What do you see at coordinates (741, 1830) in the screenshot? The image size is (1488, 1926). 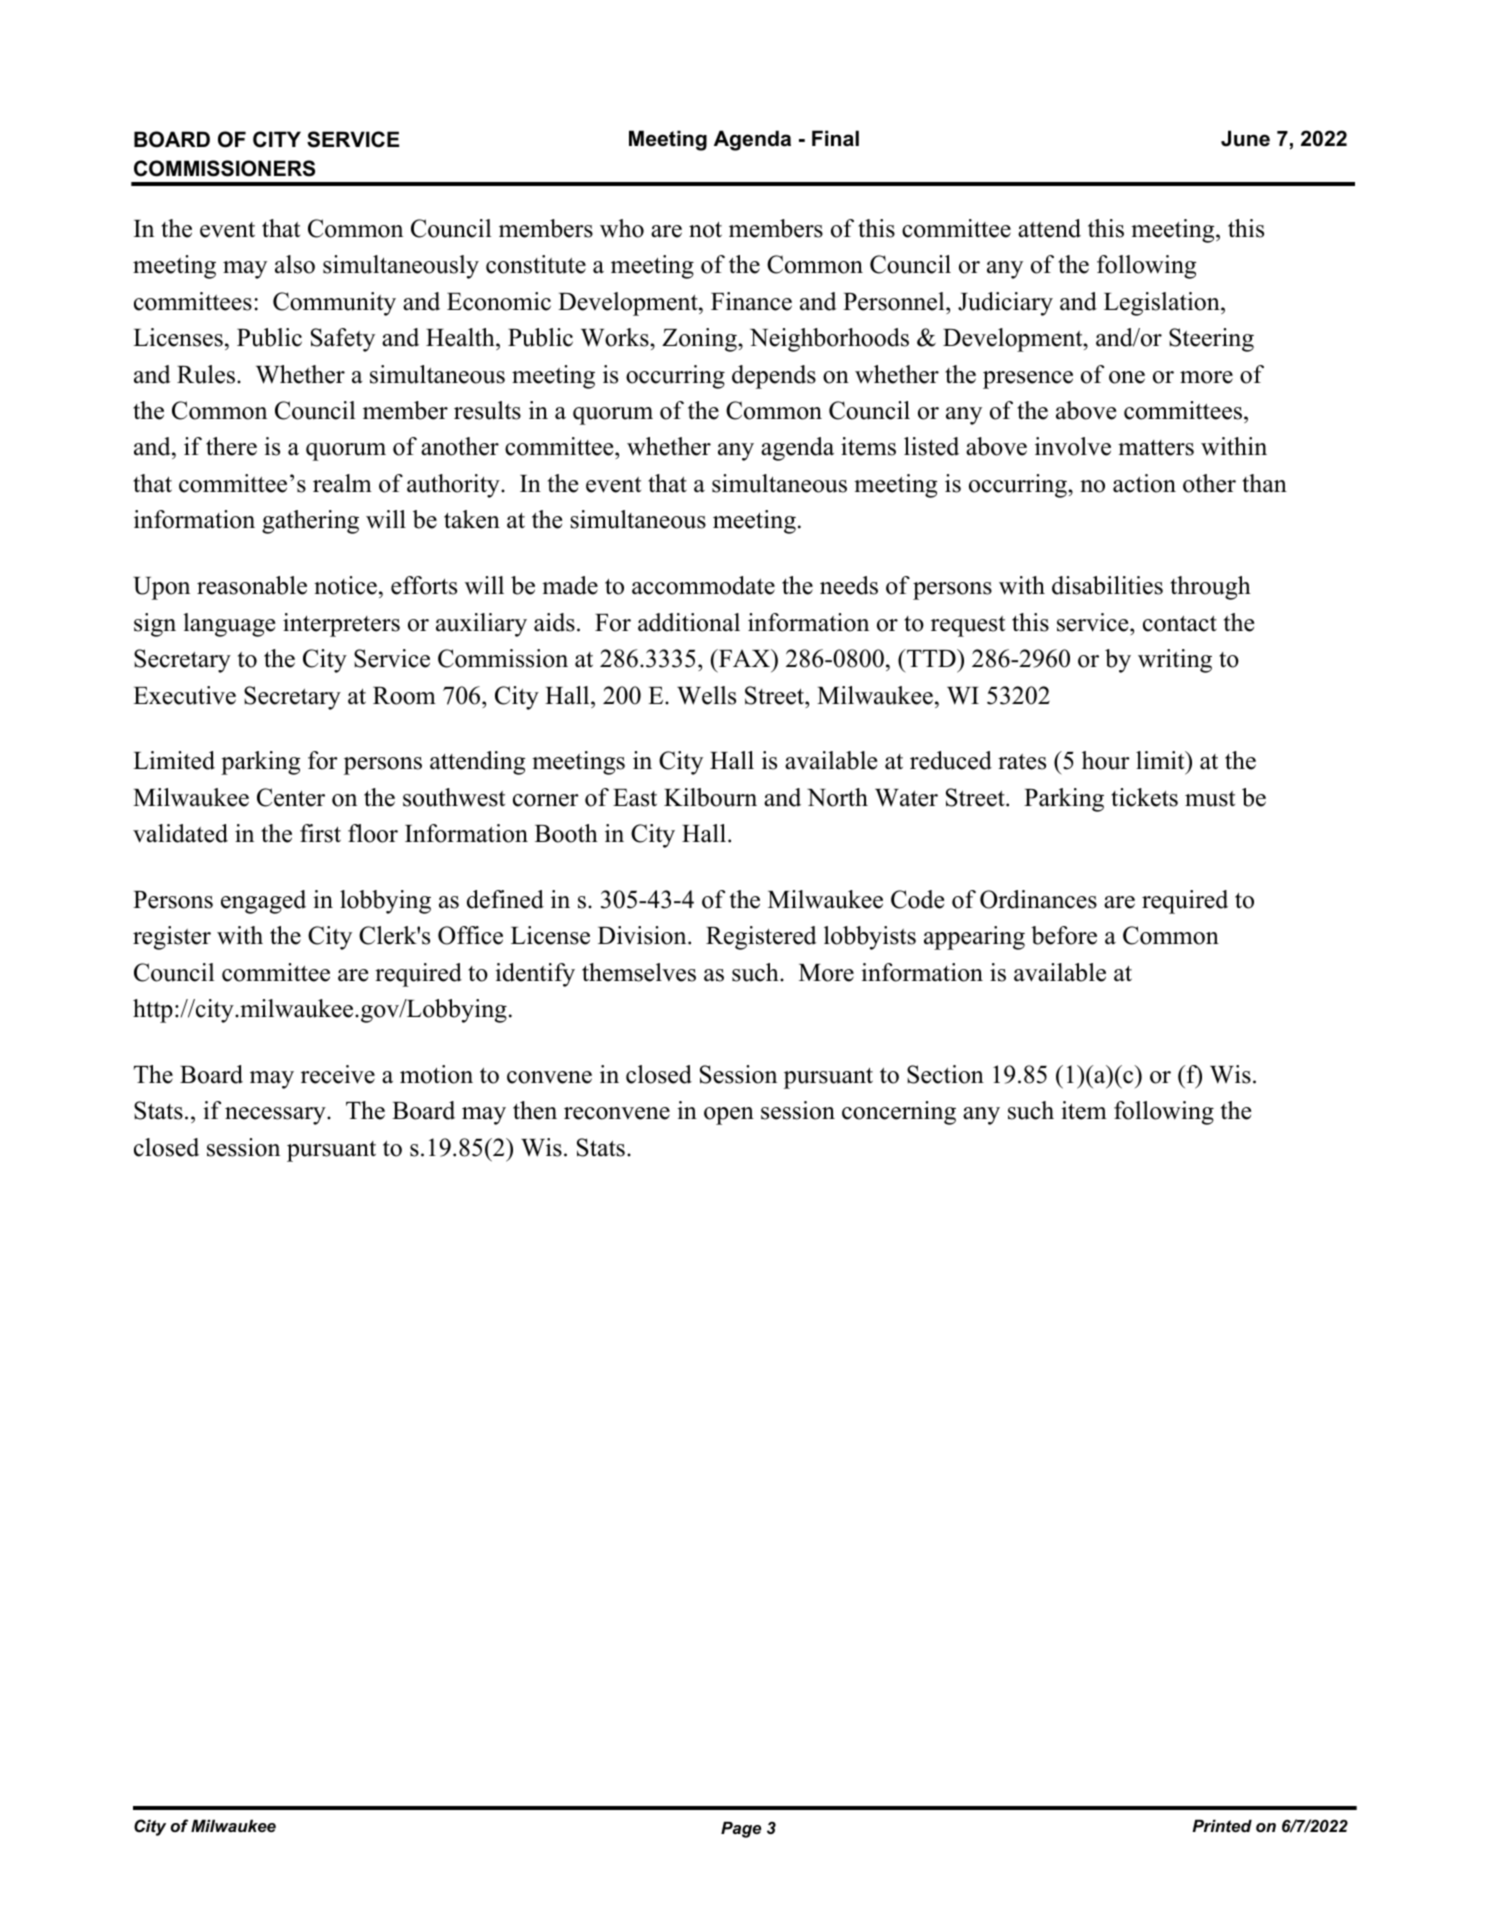 I see `Page` at bounding box center [741, 1830].
